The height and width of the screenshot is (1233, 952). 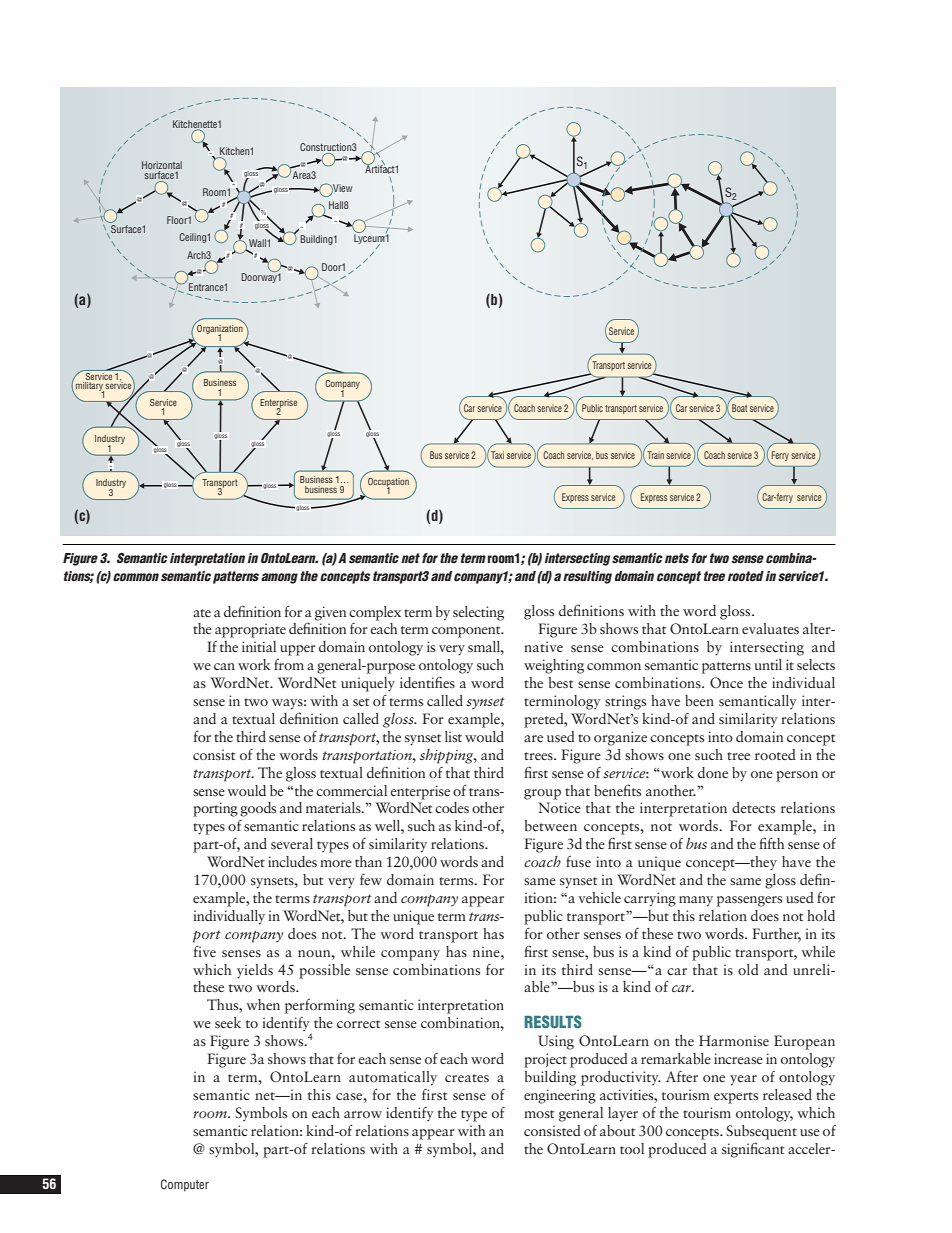 I want to click on yields, so click(x=255, y=971).
